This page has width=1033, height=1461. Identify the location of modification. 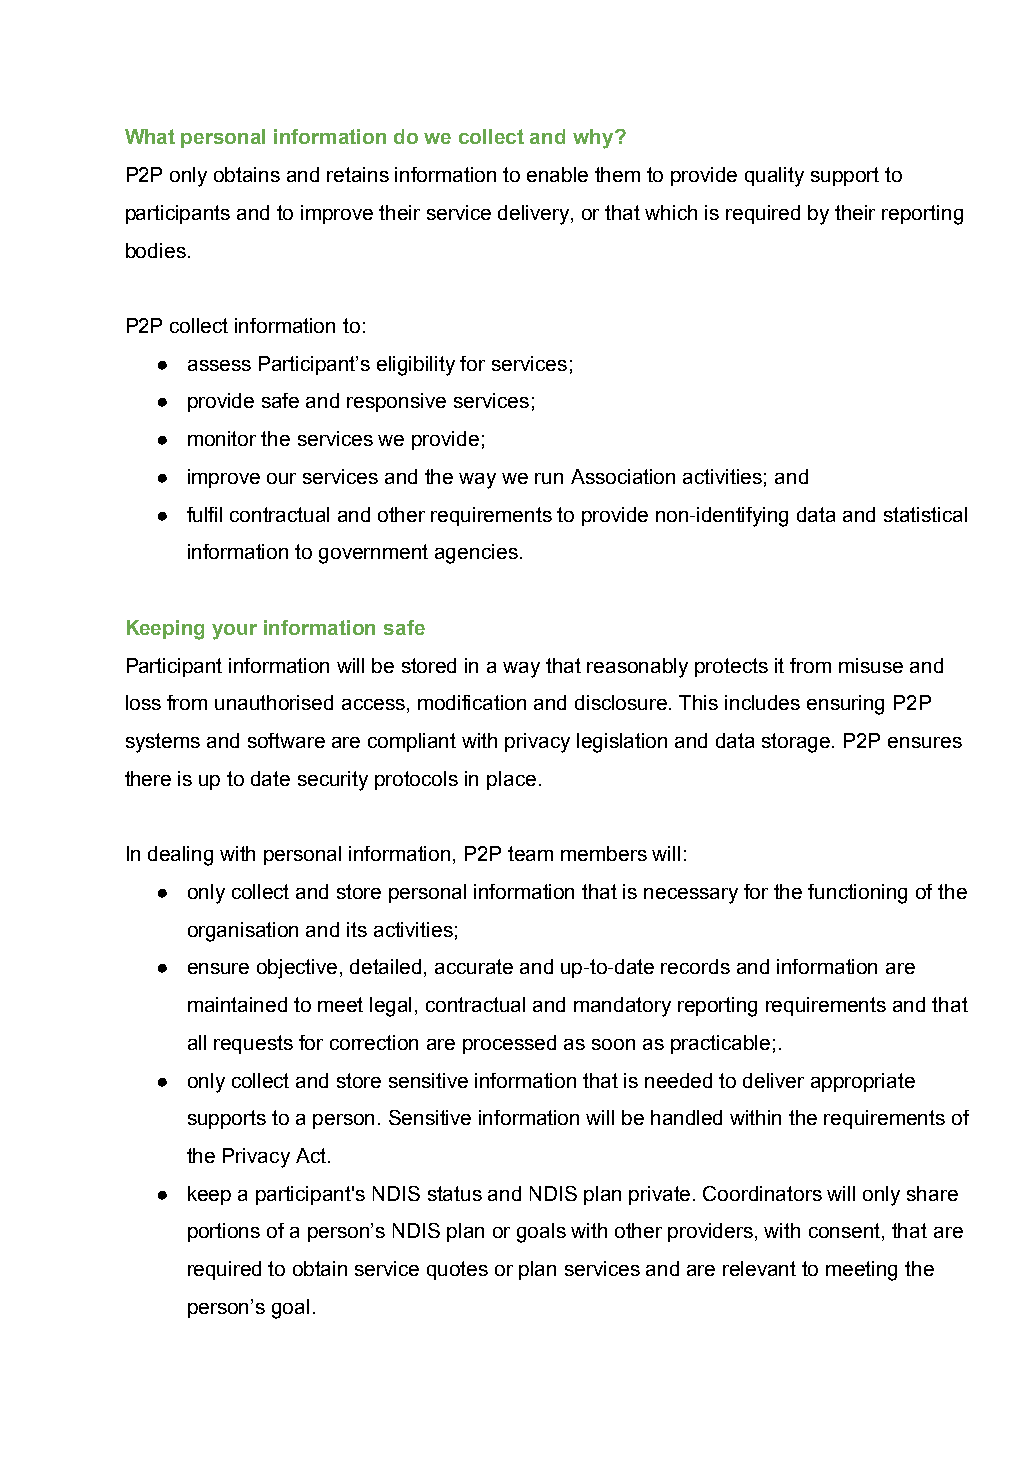
(472, 702).
